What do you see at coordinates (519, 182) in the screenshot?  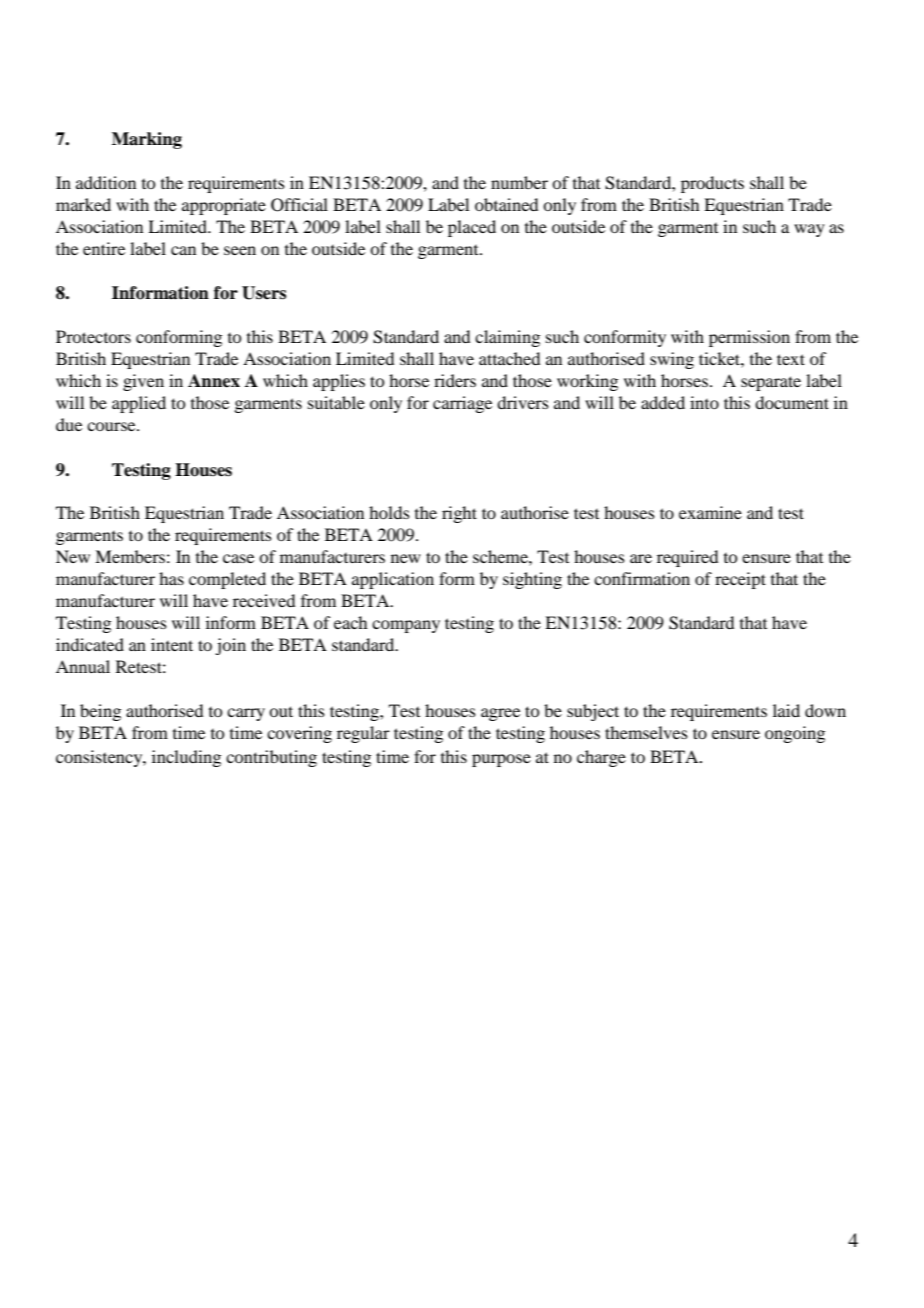 I see `number` at bounding box center [519, 182].
